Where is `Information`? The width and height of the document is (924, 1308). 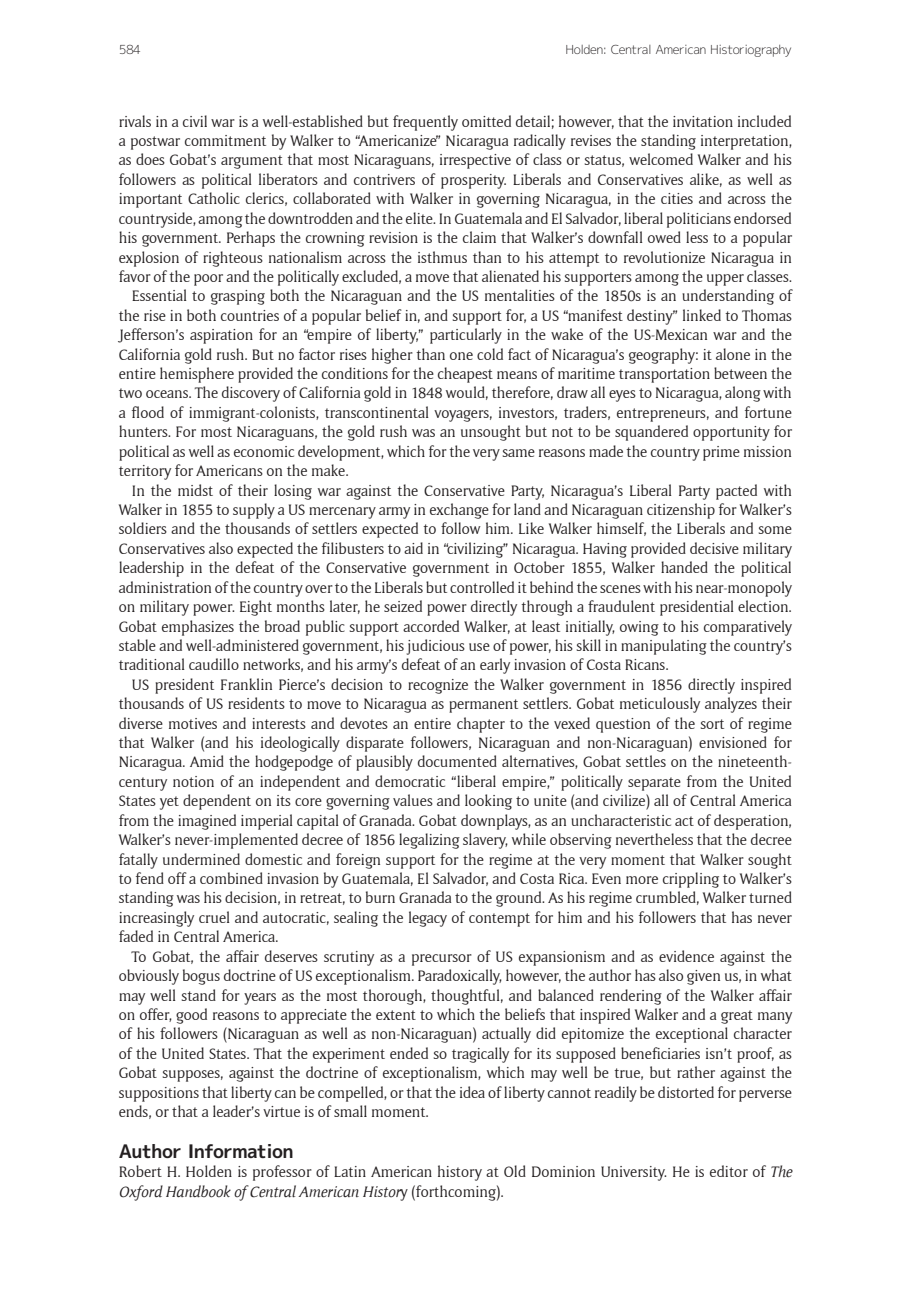 Information is located at coordinates (241, 1151).
